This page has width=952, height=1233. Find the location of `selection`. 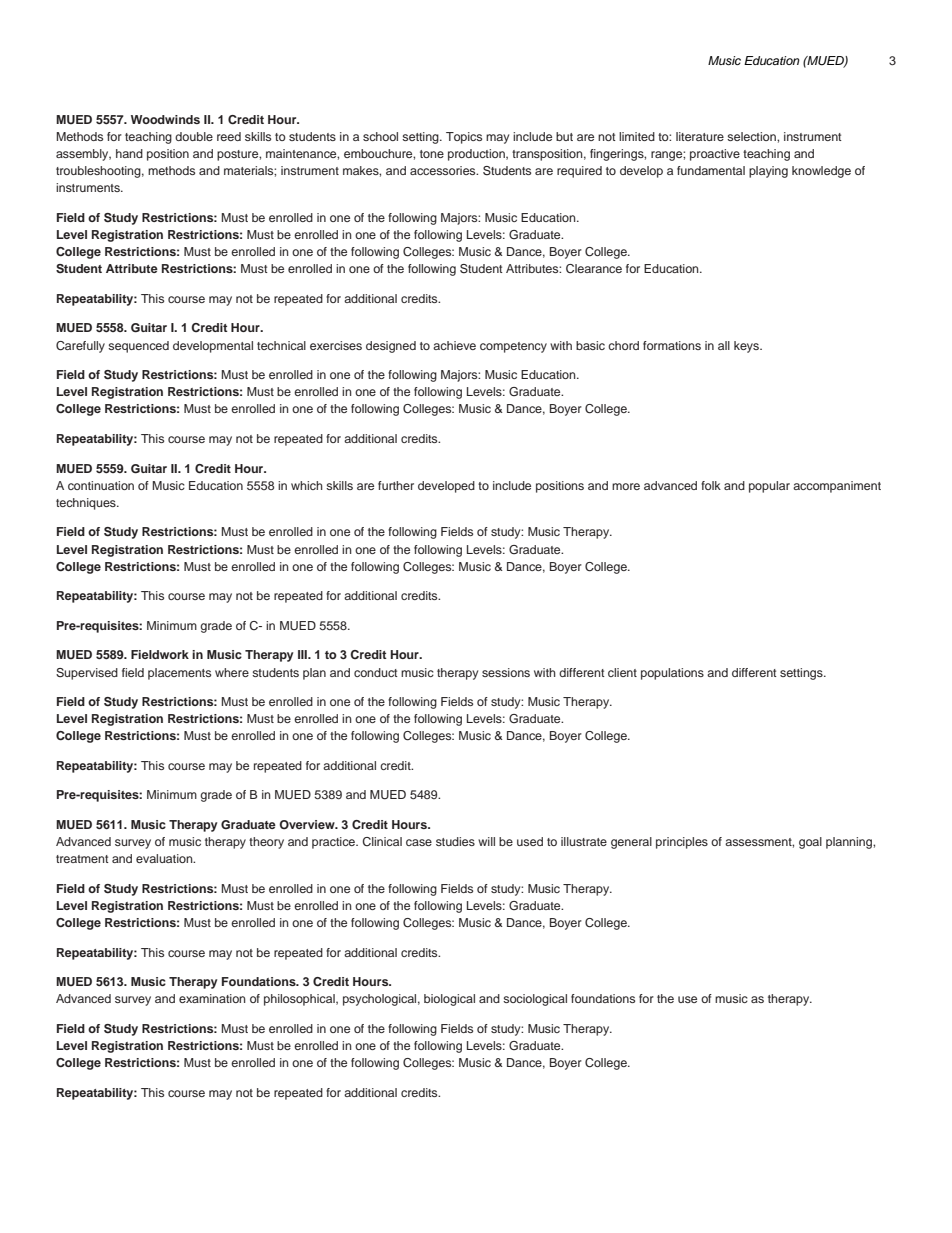

selection is located at coordinates (752, 136).
